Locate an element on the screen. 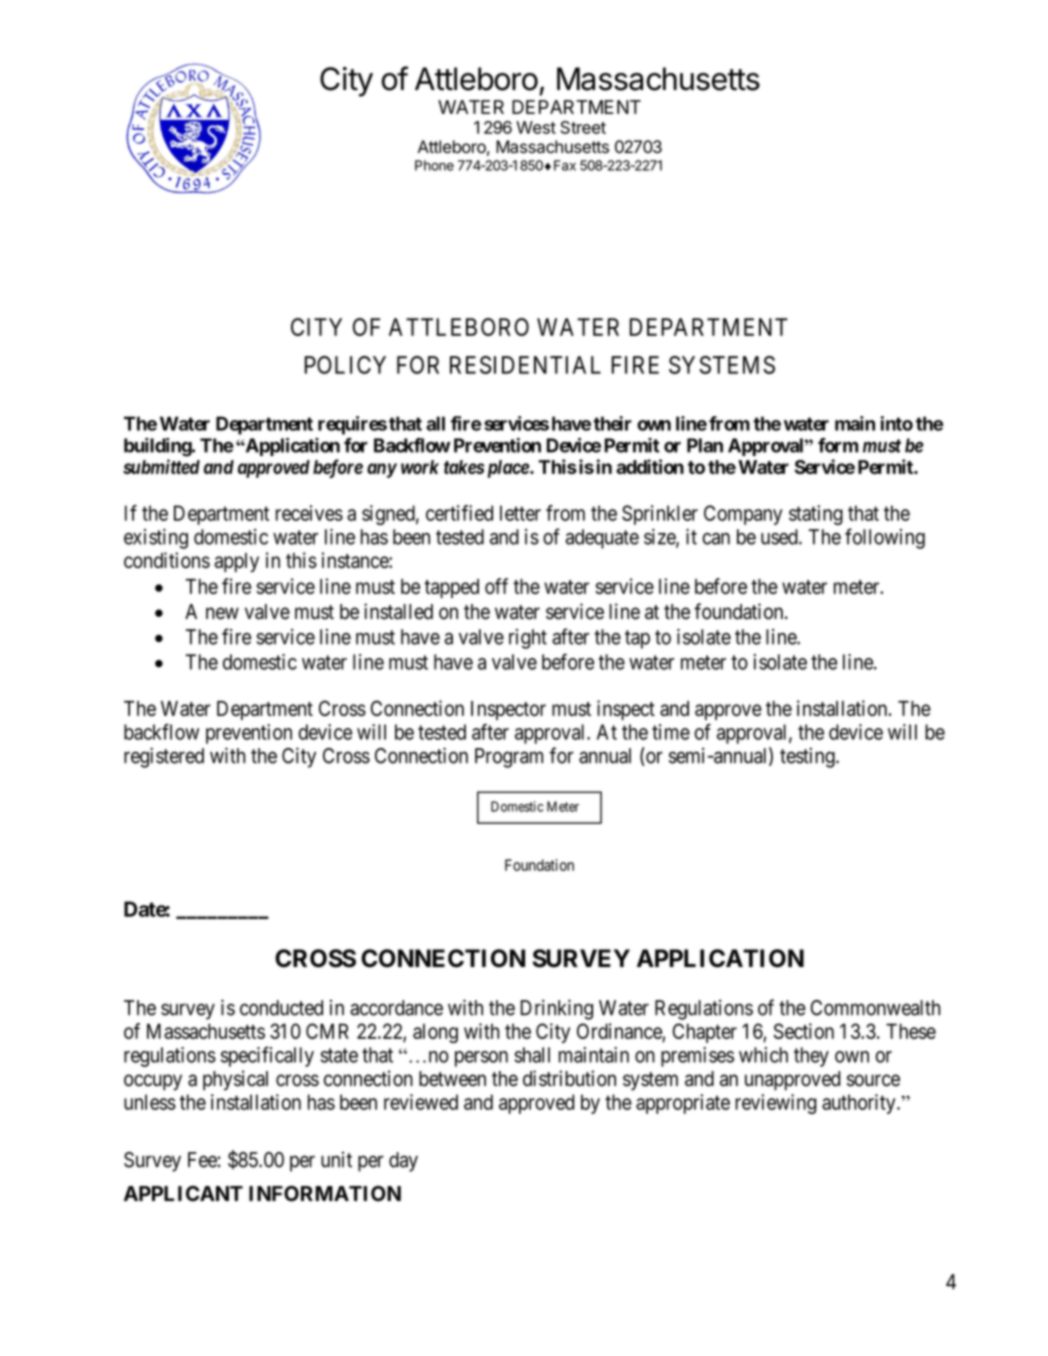  submitted is located at coordinates (161, 466).
